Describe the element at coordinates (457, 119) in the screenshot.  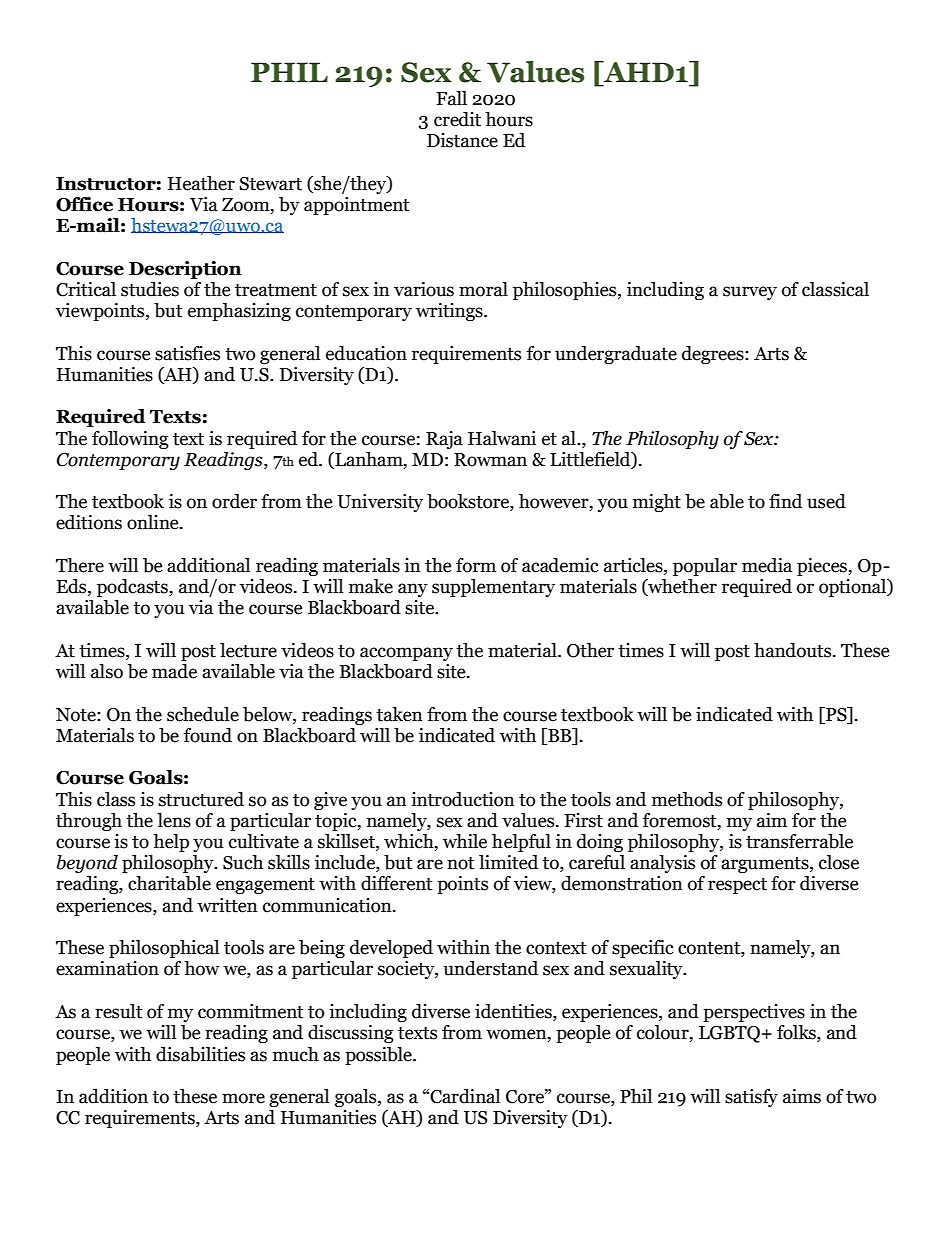
I see `credit` at that location.
